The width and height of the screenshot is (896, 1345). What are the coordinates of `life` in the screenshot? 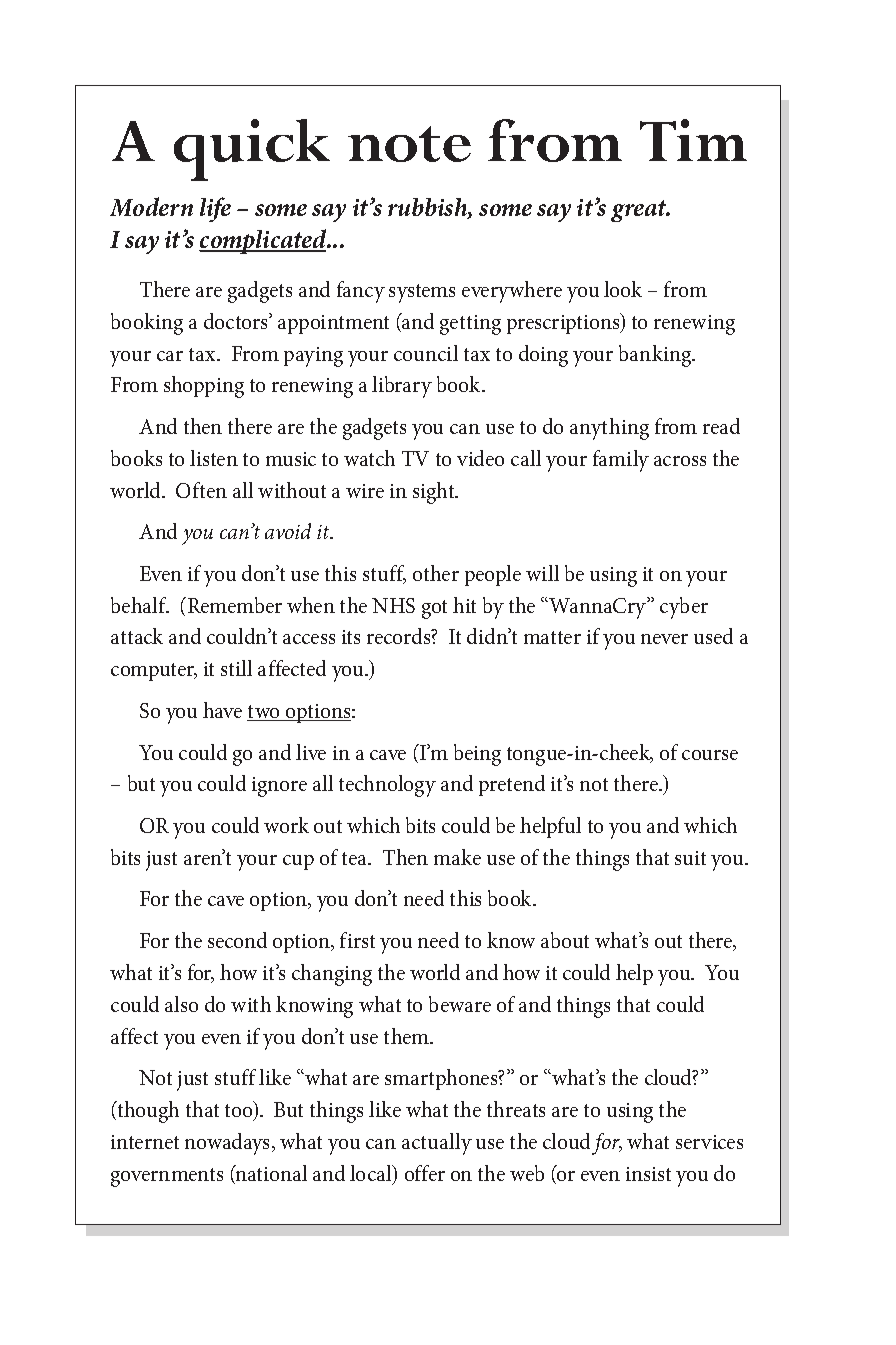 It's located at (215, 209).
